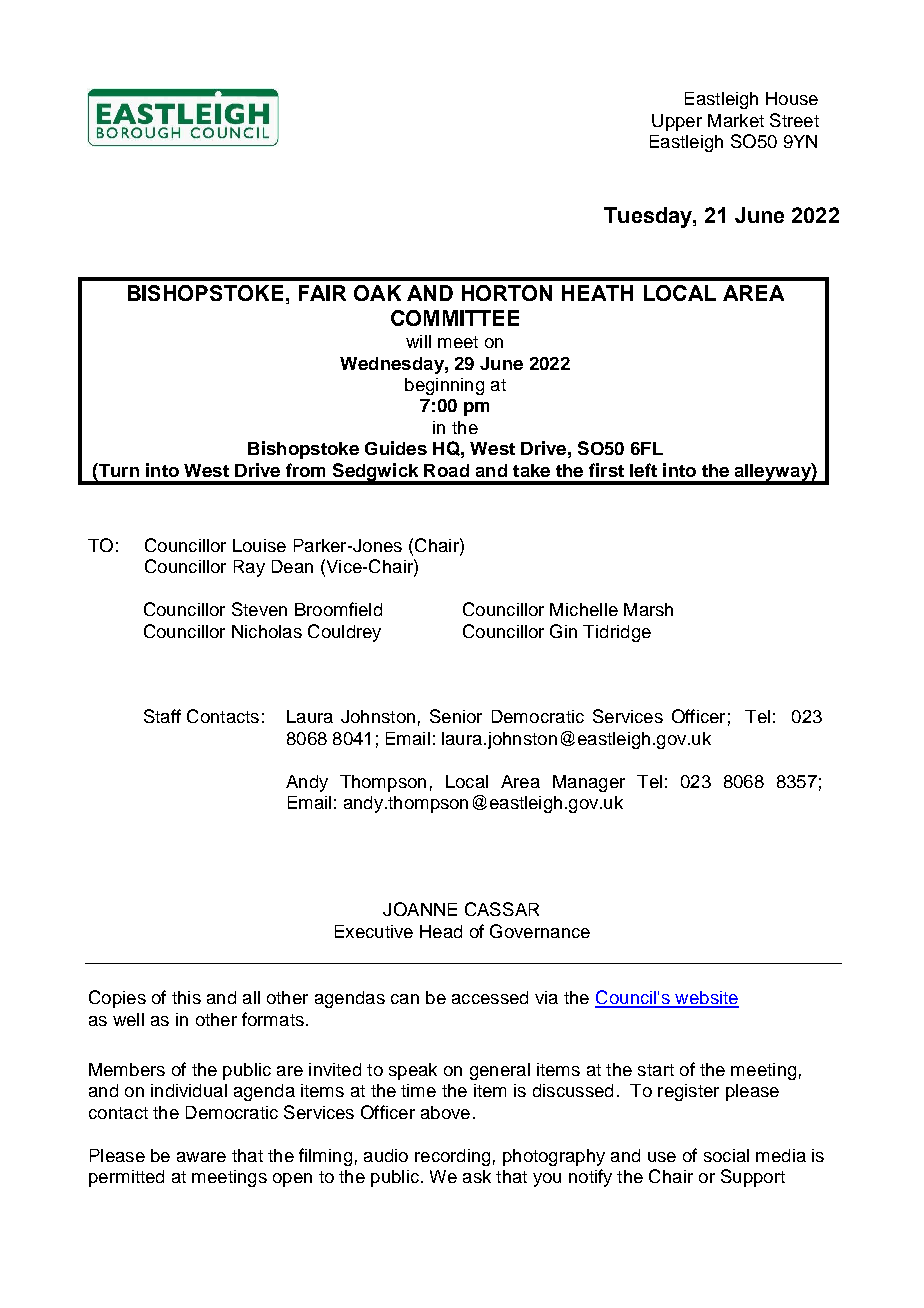 This document has width=924, height=1308. What do you see at coordinates (201, 1157) in the document?
I see `aware` at bounding box center [201, 1157].
